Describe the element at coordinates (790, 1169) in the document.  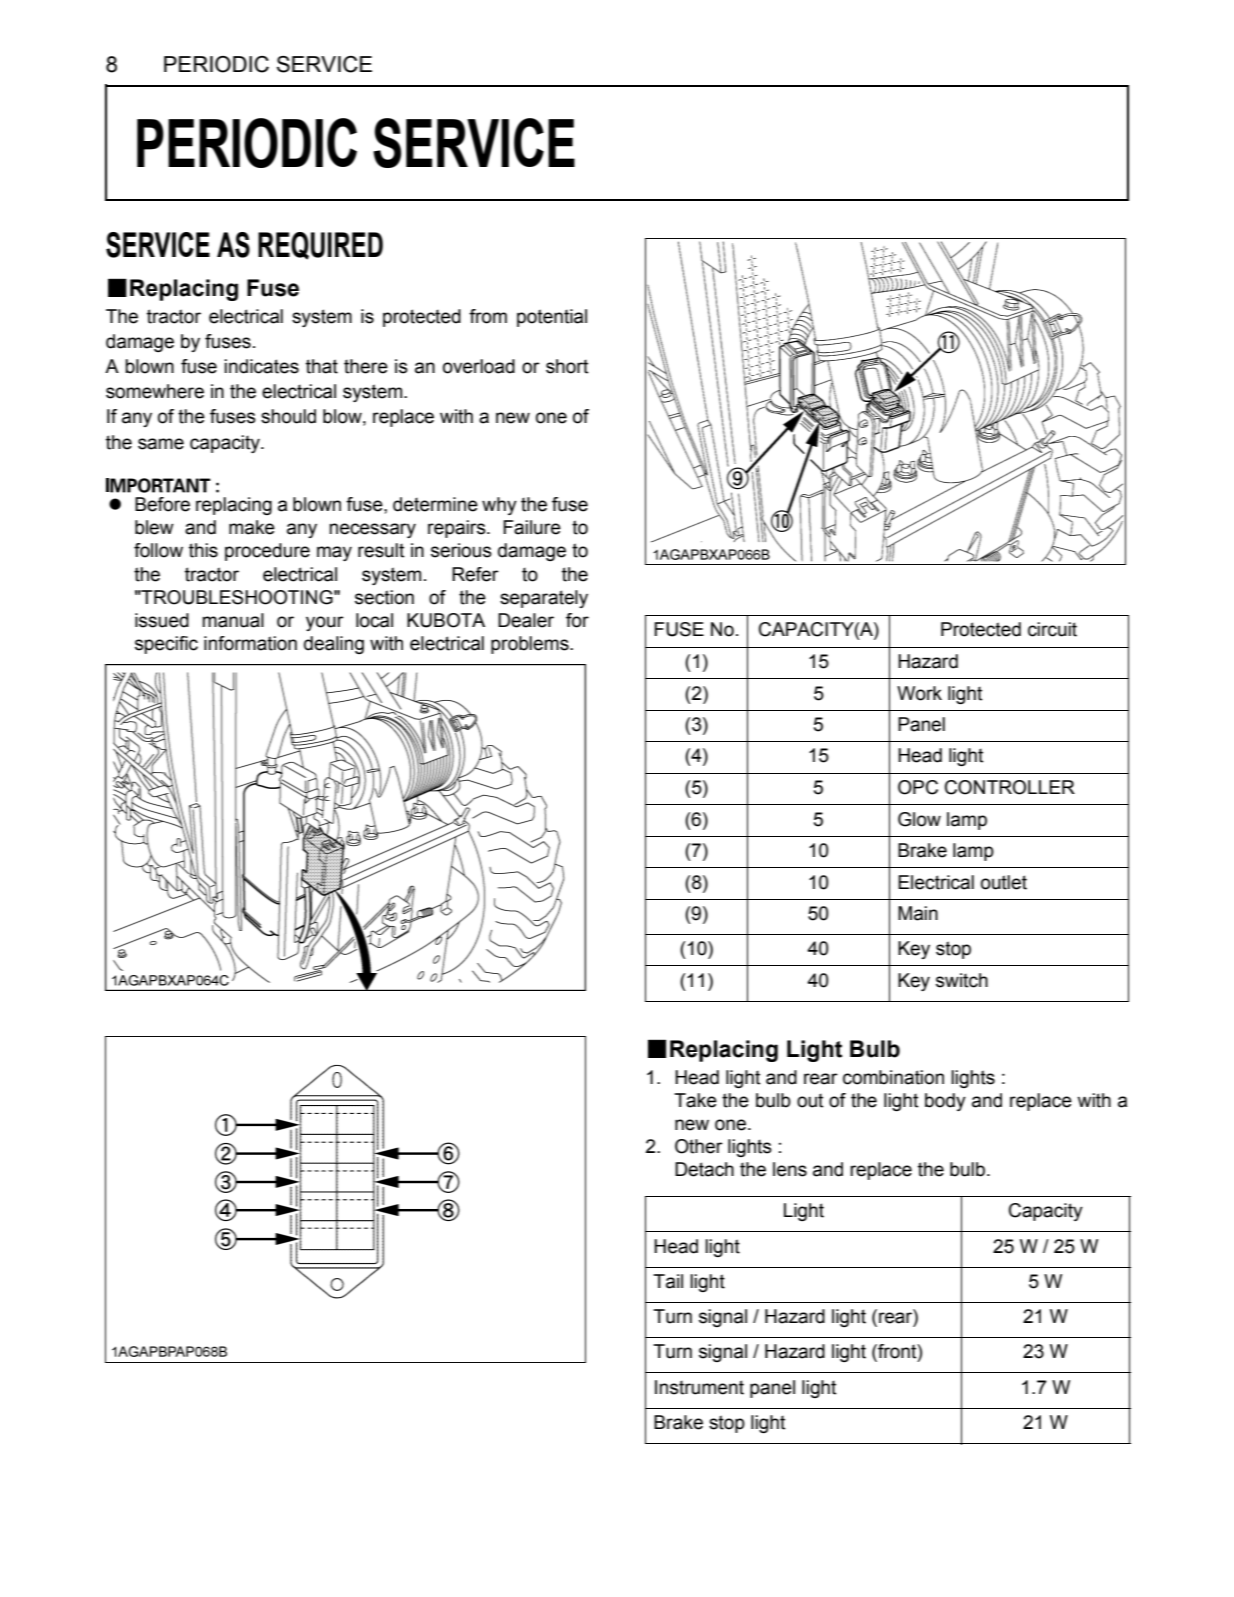
I see `lens` at that location.
